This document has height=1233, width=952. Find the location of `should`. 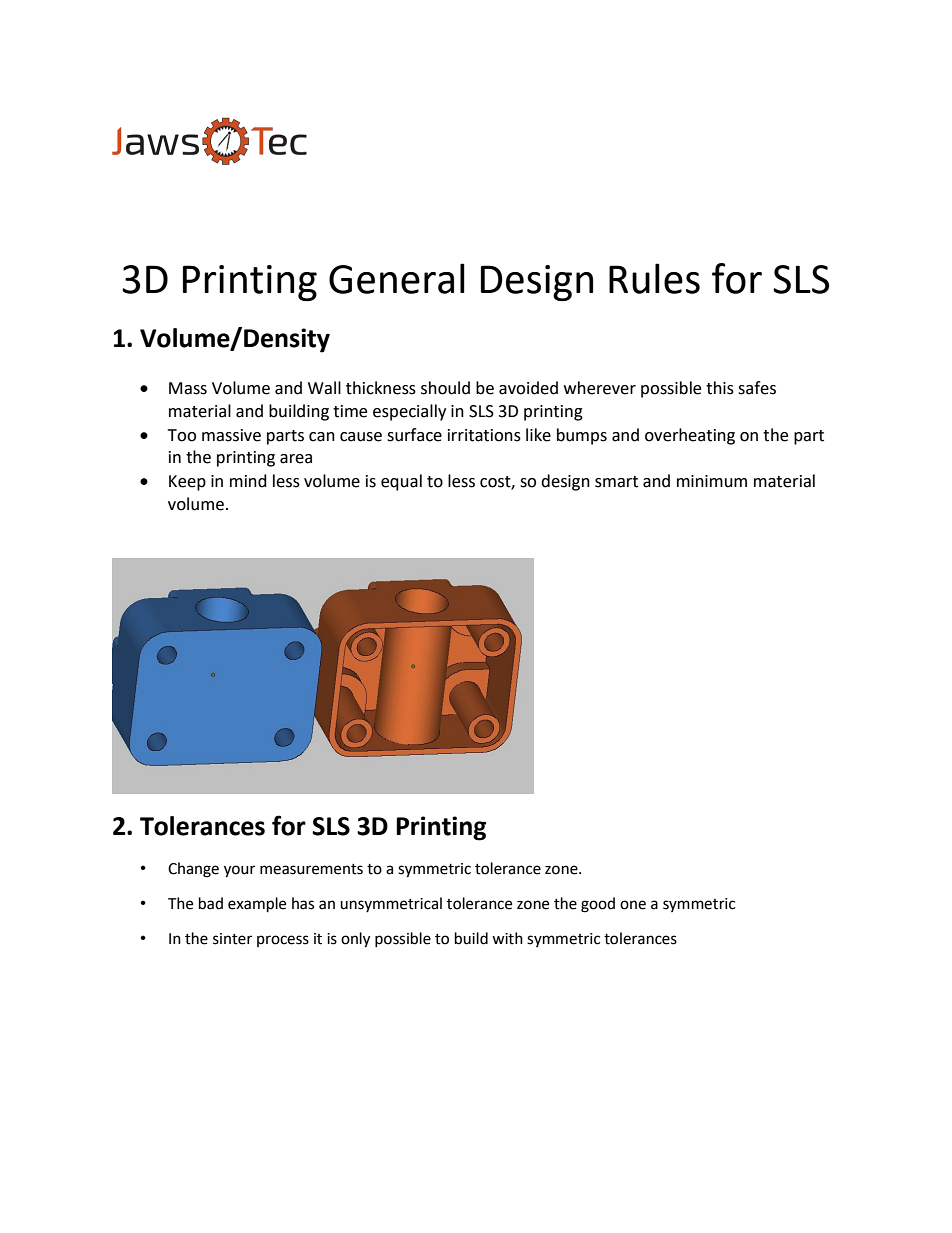

should is located at coordinates (445, 388).
